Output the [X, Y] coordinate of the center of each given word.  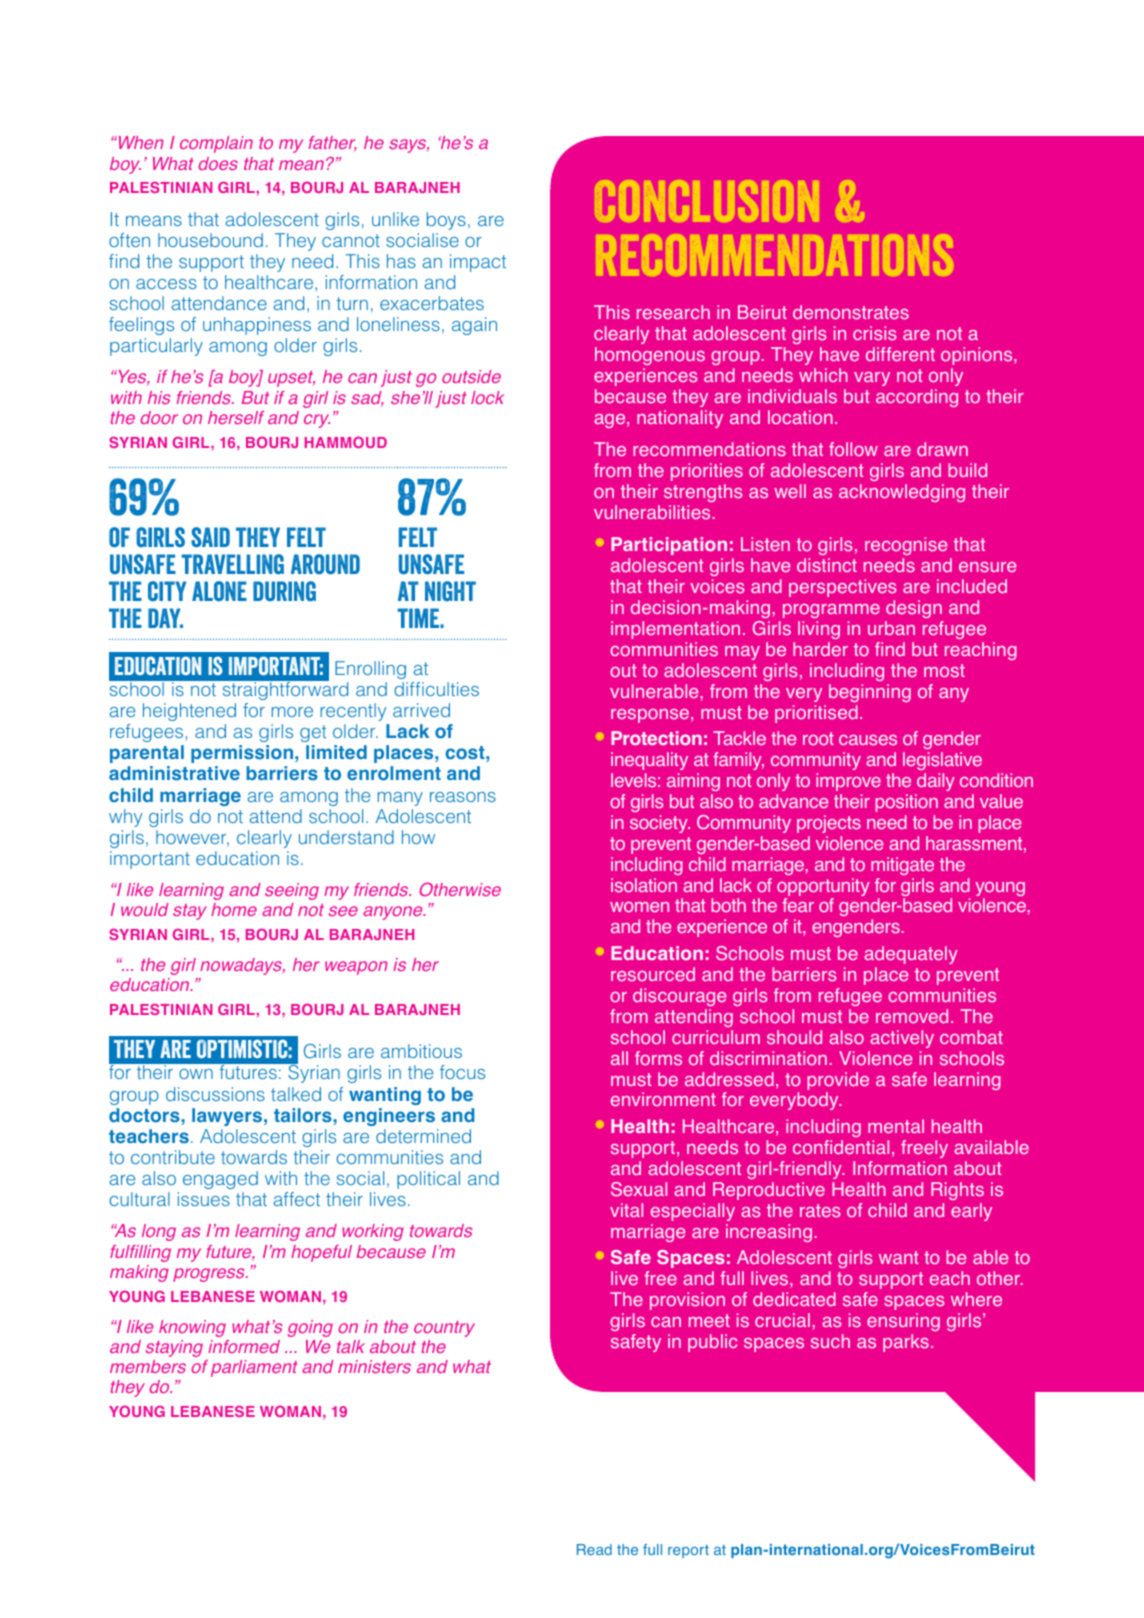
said [210, 537]
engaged [220, 1180]
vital [626, 1210]
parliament [254, 1368]
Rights [957, 1191]
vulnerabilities [652, 512]
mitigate [902, 866]
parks [906, 1343]
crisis [874, 333]
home [234, 909]
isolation [644, 885]
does [218, 163]
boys [446, 221]
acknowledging [902, 493]
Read [594, 1549]
